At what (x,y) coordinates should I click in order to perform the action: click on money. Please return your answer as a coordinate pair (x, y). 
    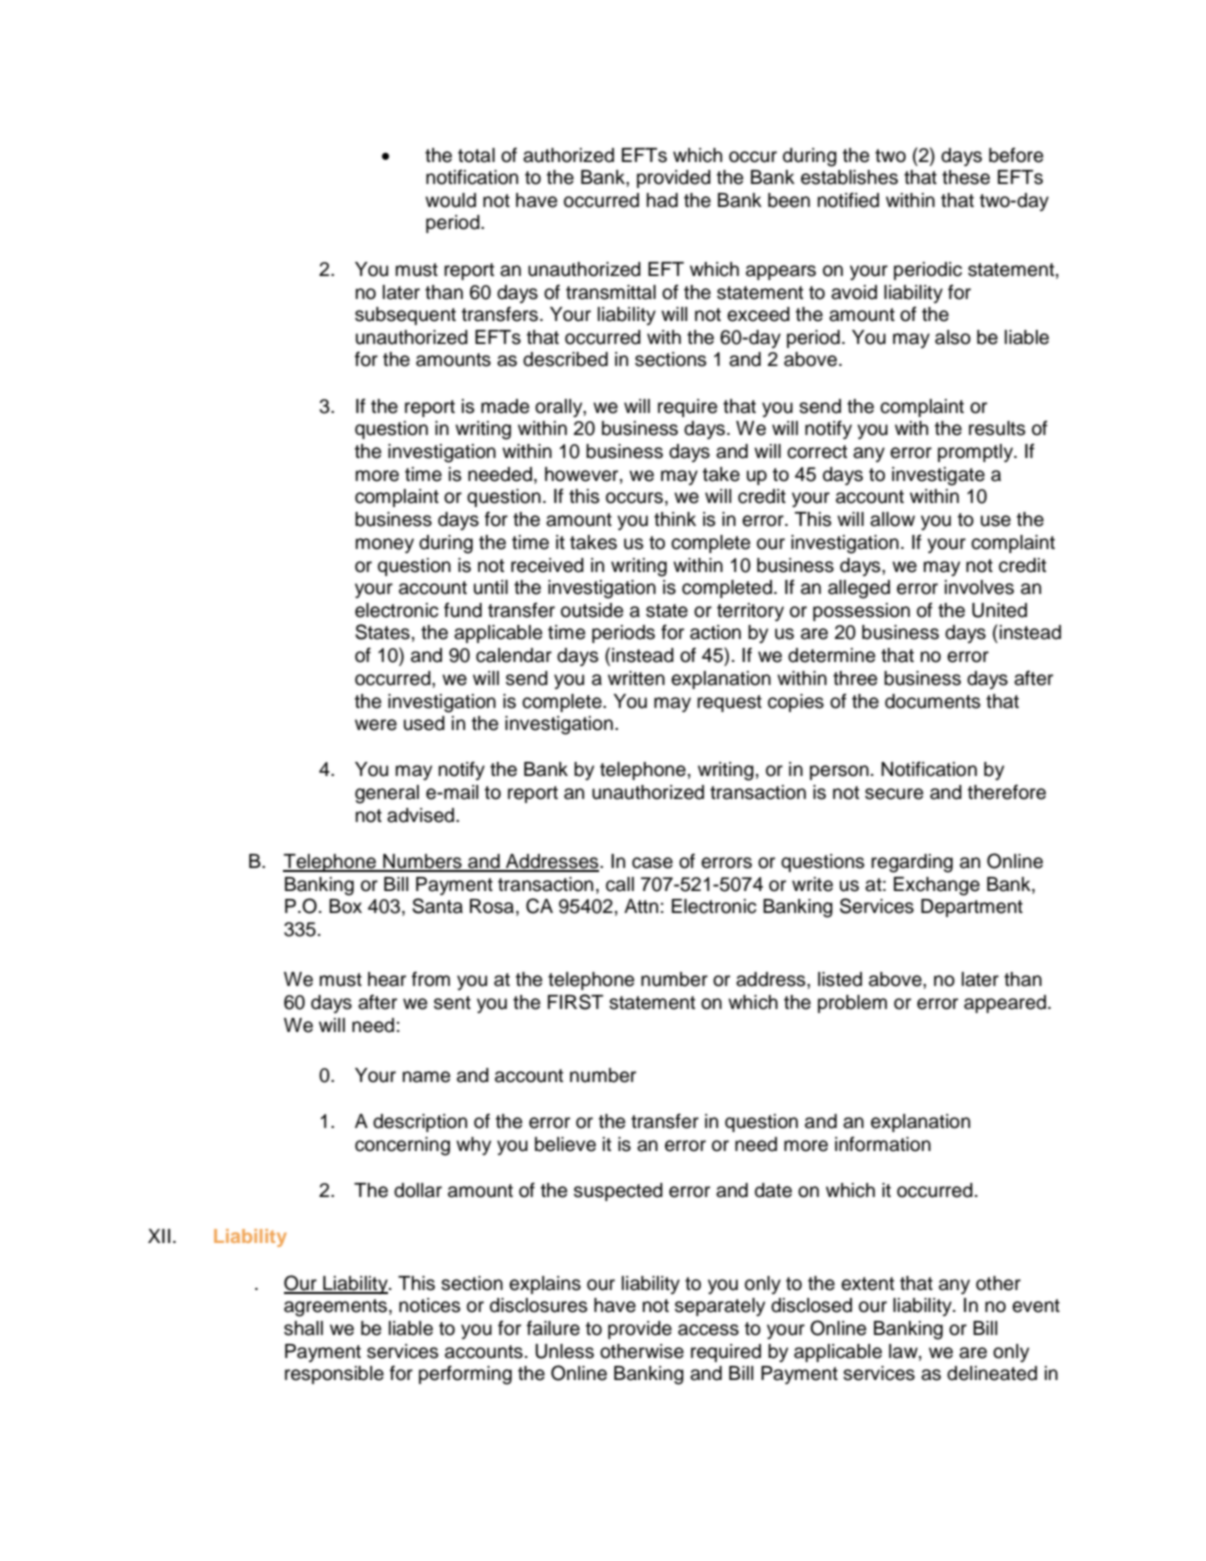
    Looking at the image, I should click on (385, 545).
